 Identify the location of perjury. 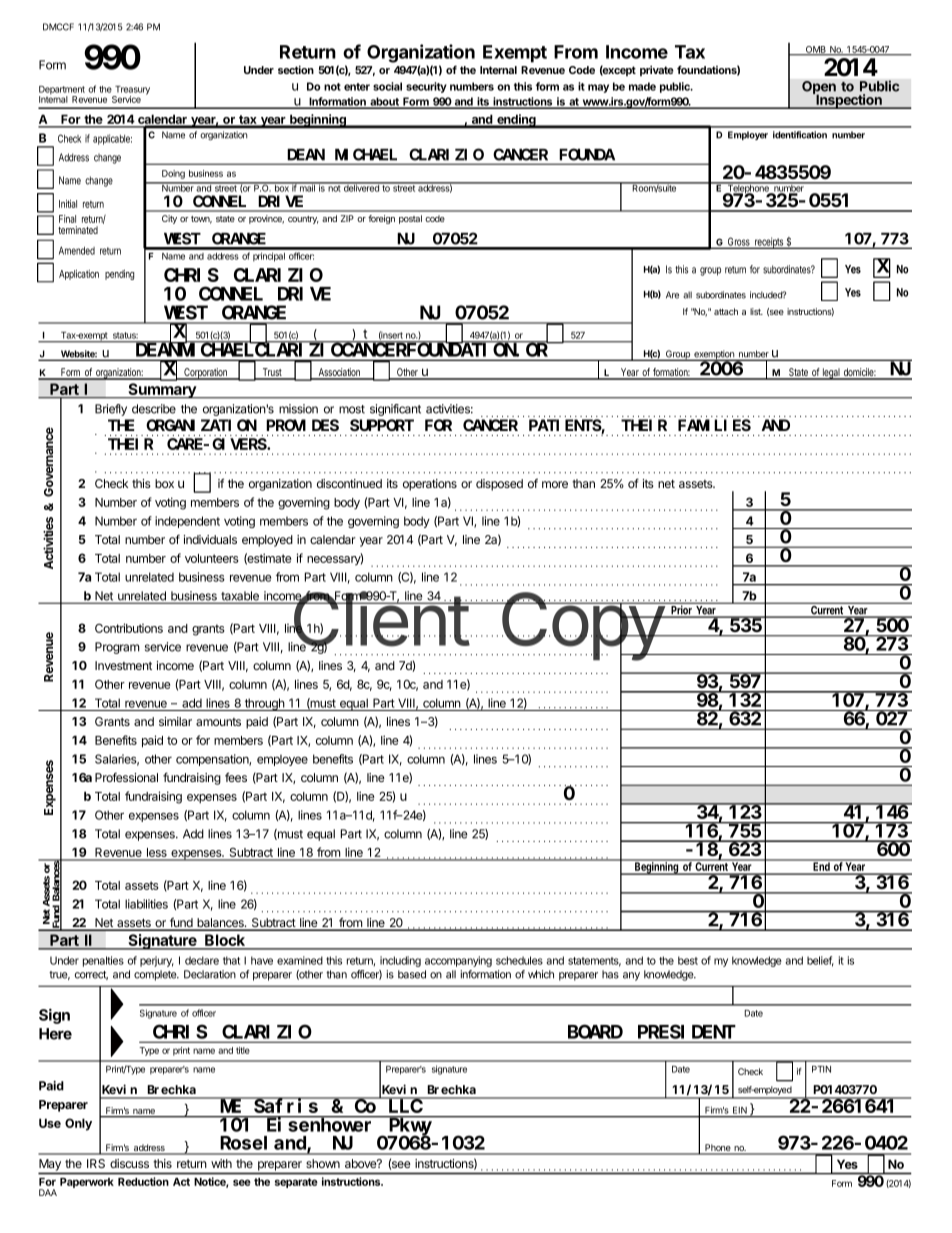
(157, 961).
